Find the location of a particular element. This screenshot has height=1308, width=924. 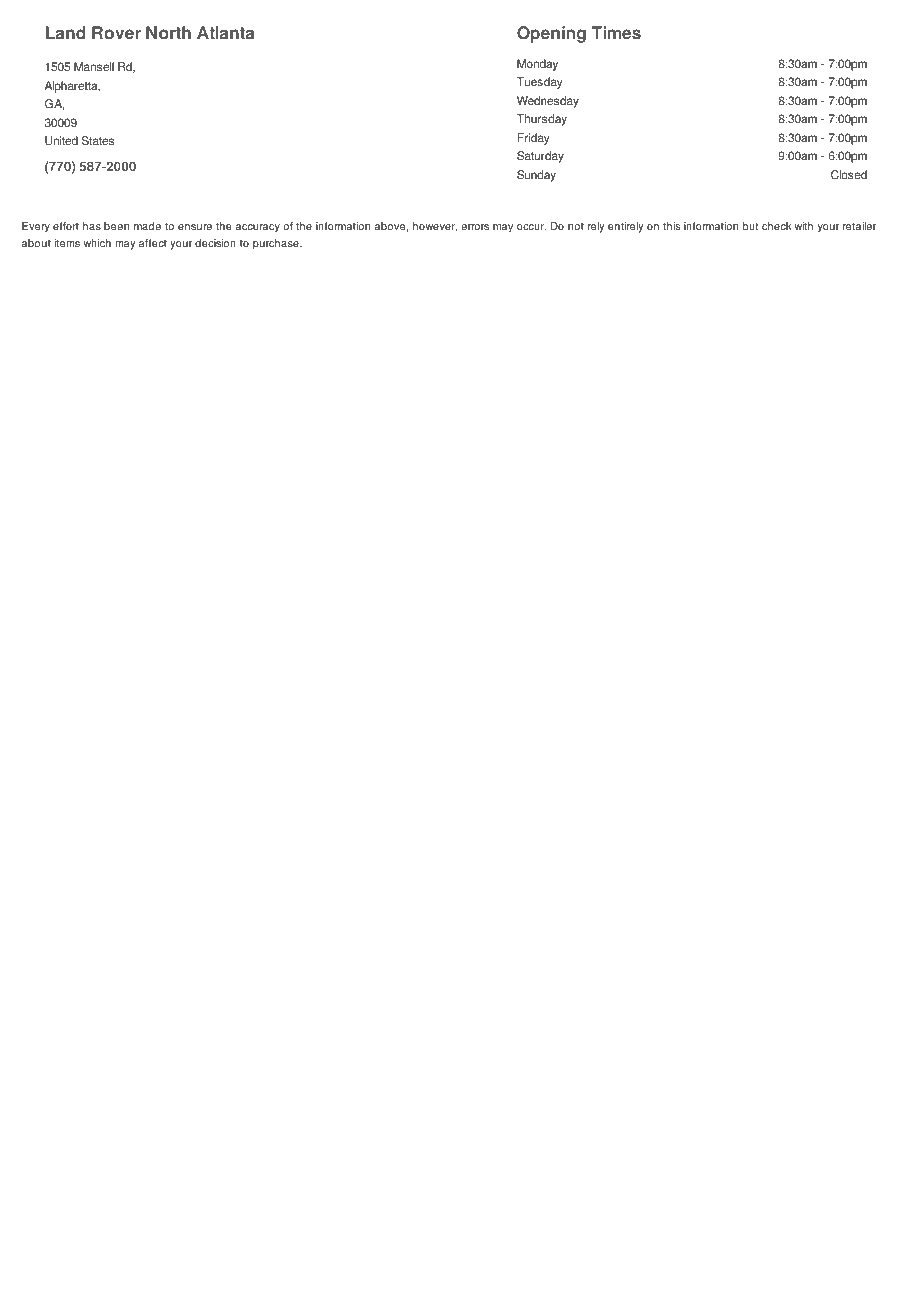

Sunday is located at coordinates (536, 176).
